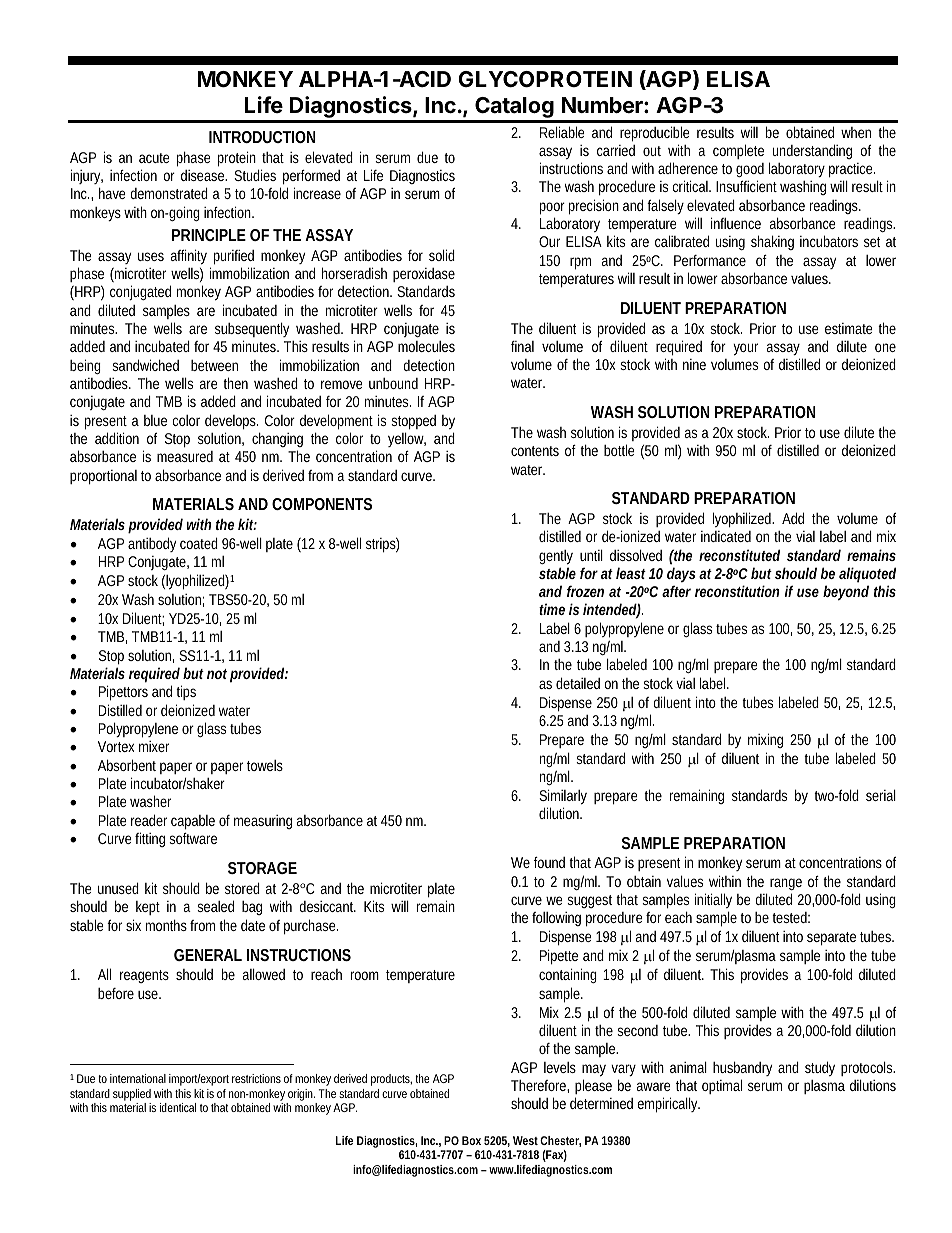  What do you see at coordinates (471, 1140) in the page?
I see `Box` at bounding box center [471, 1140].
